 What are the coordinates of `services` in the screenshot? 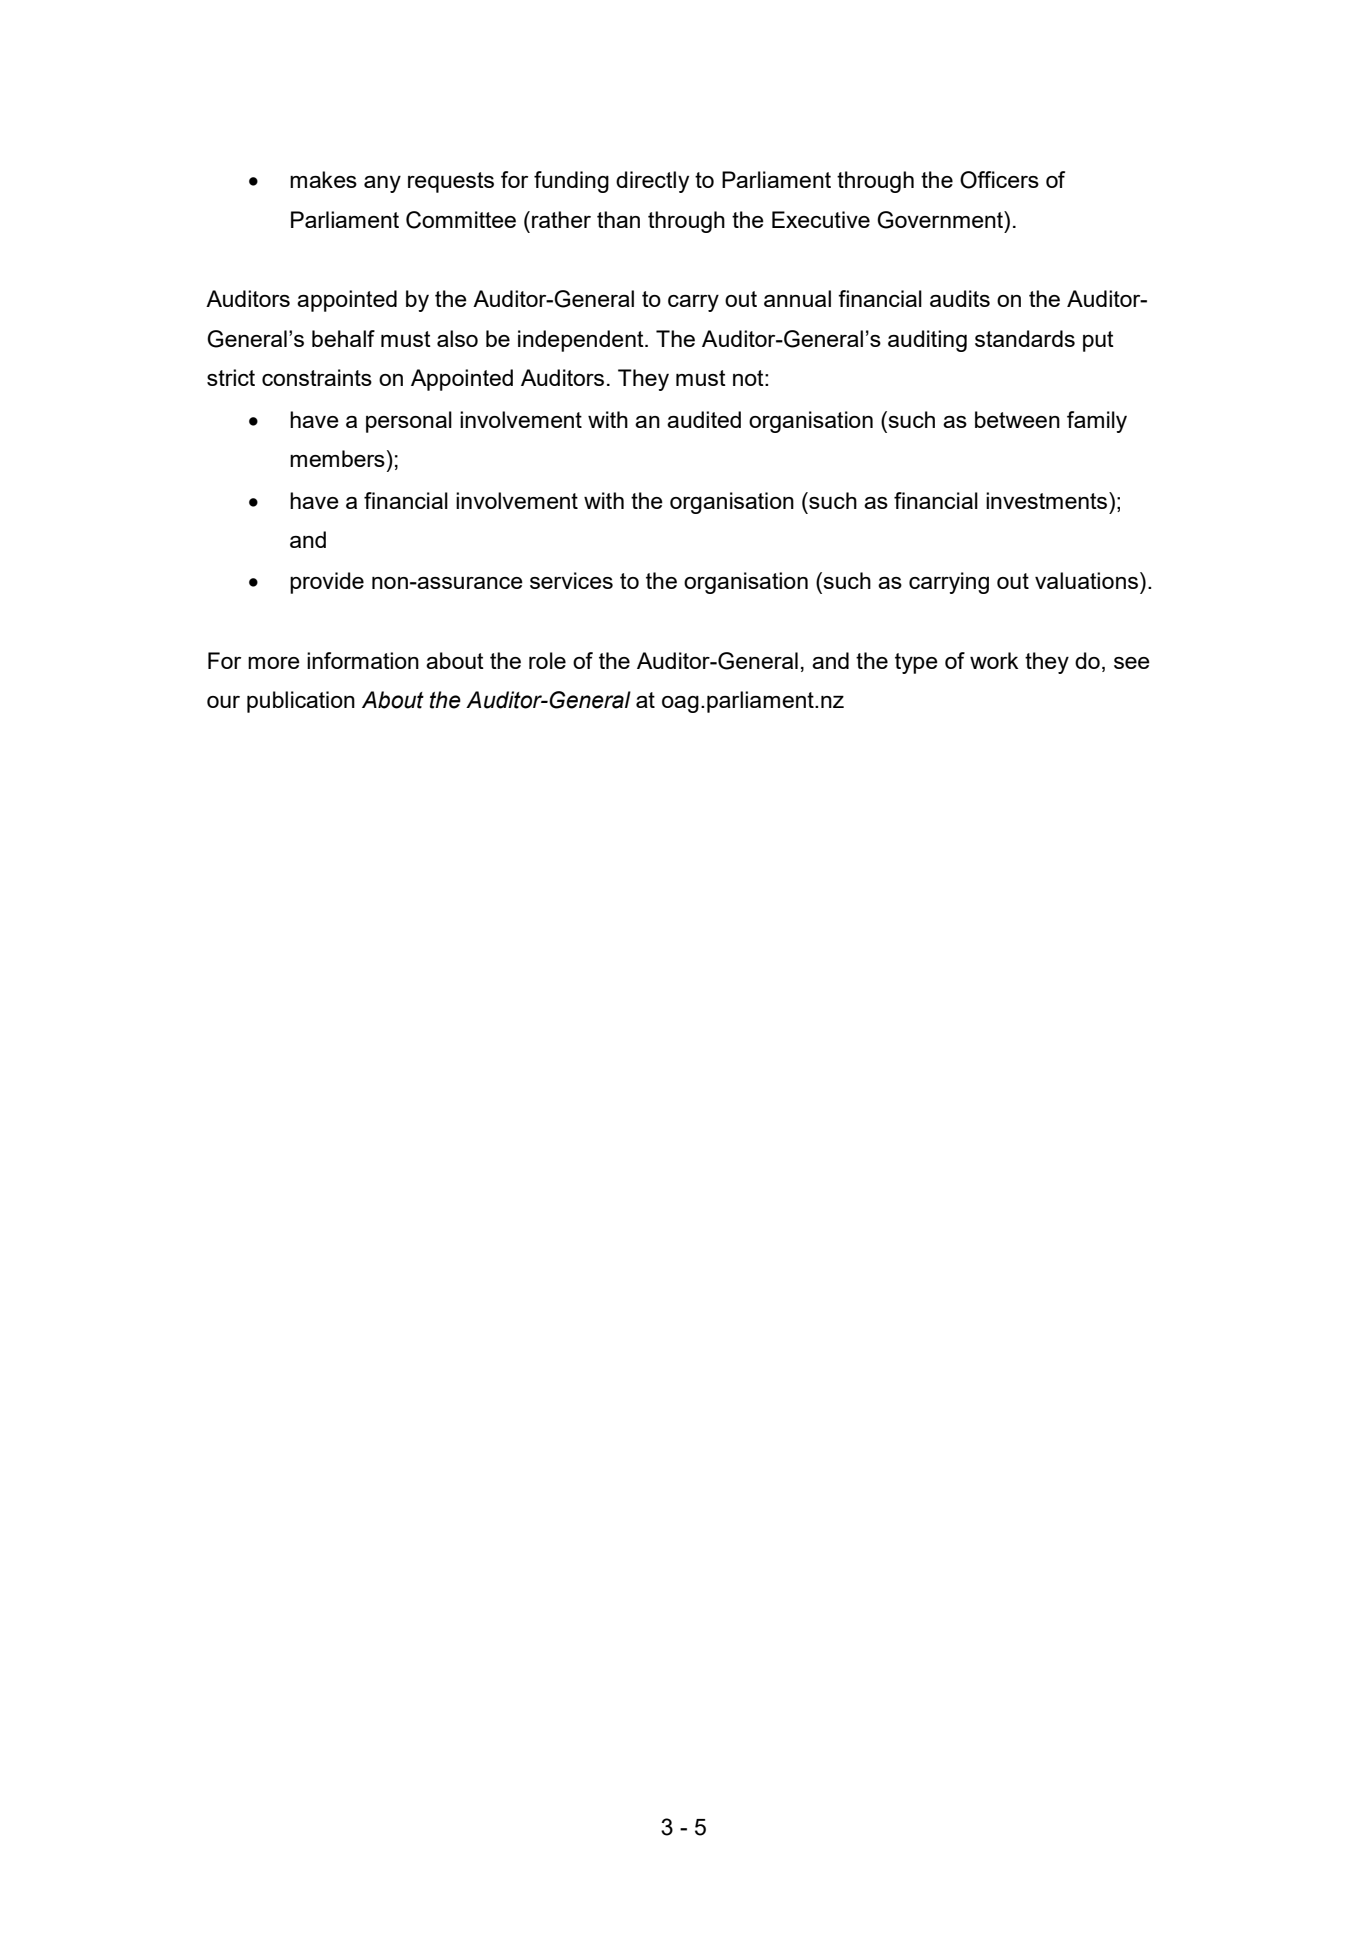 It's located at (571, 580).
